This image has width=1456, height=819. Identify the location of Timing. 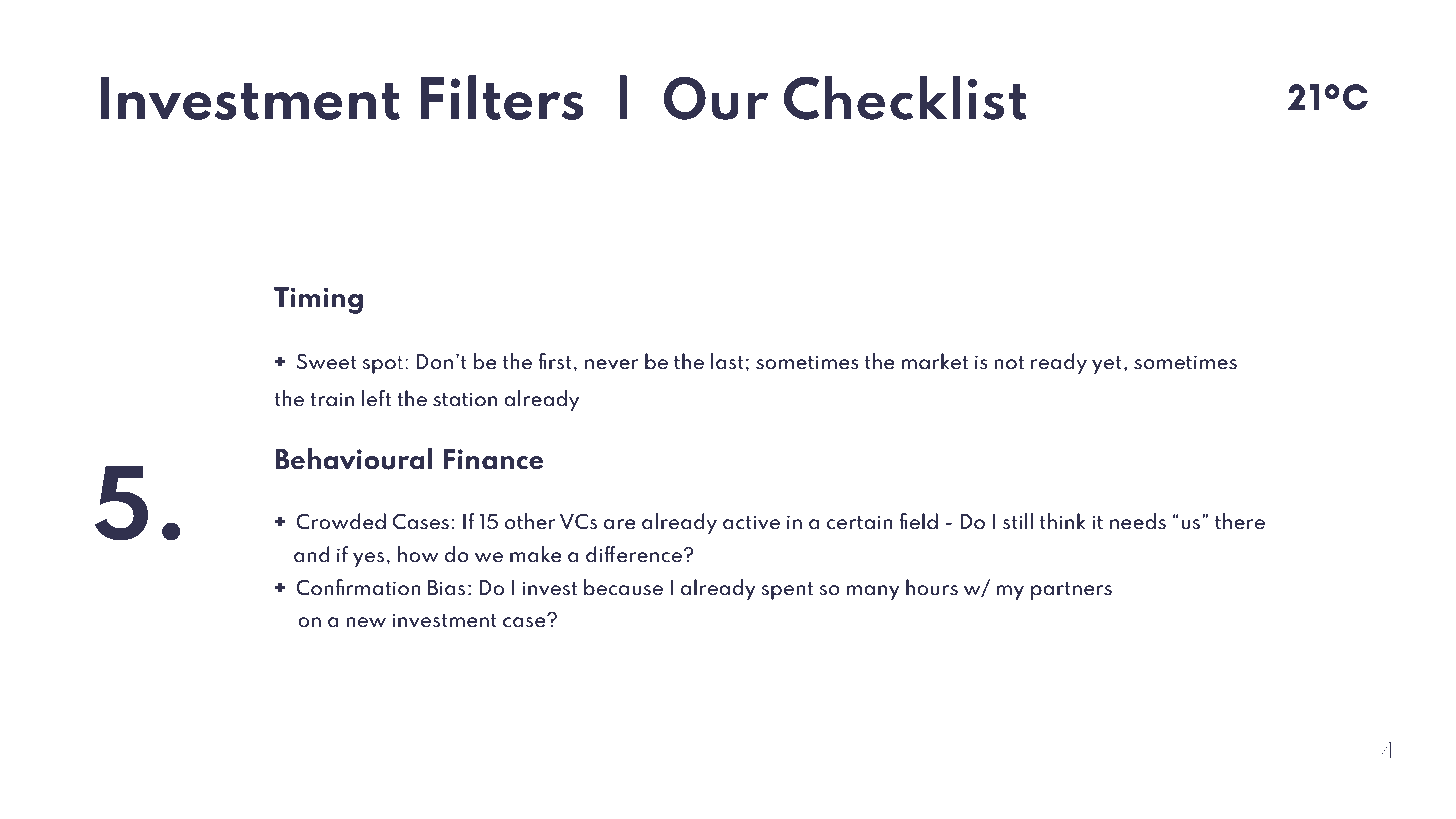
(318, 300).
